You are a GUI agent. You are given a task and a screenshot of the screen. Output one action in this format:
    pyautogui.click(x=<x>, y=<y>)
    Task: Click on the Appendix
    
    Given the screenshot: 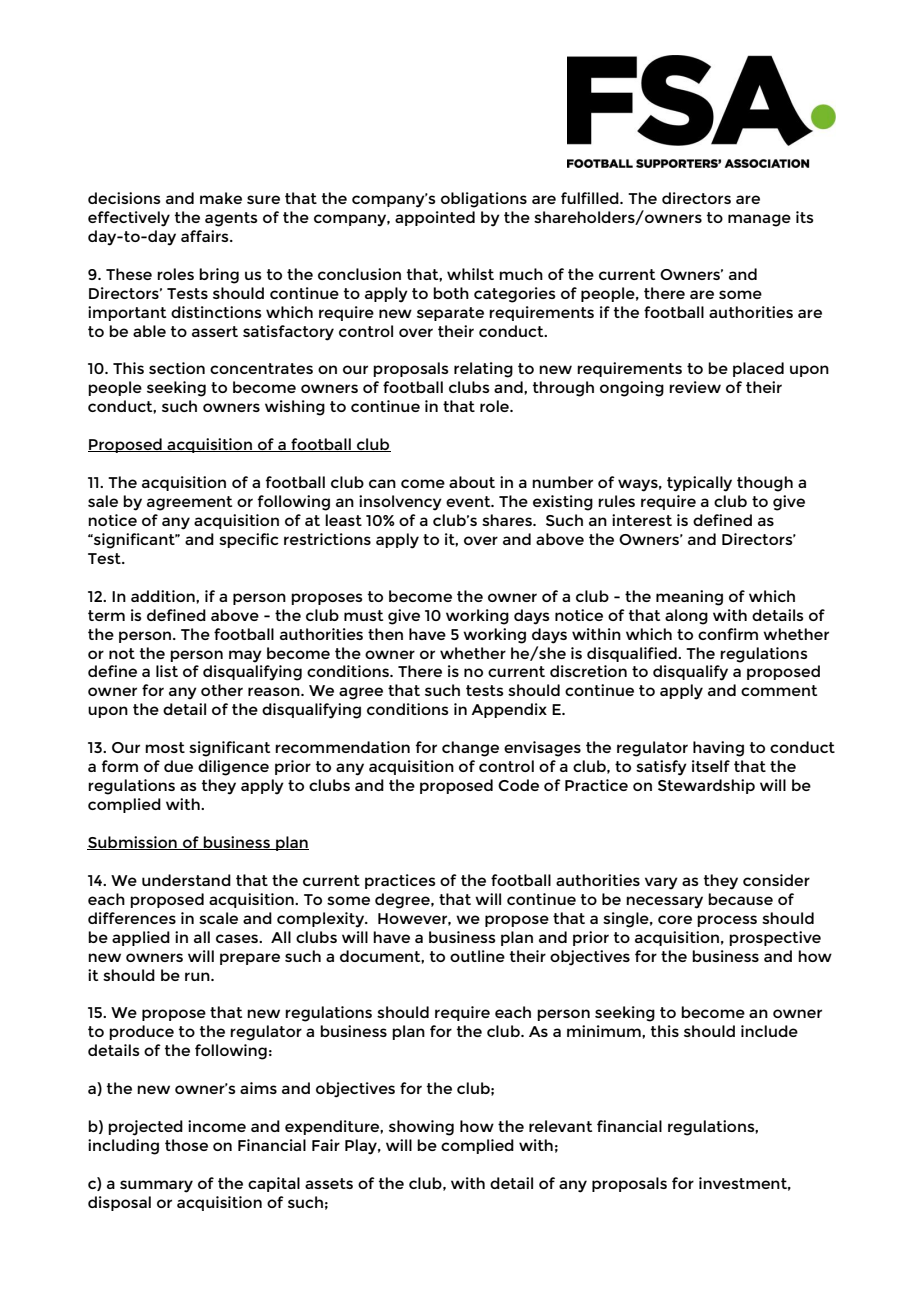 What is the action you would take?
    pyautogui.click(x=509, y=710)
